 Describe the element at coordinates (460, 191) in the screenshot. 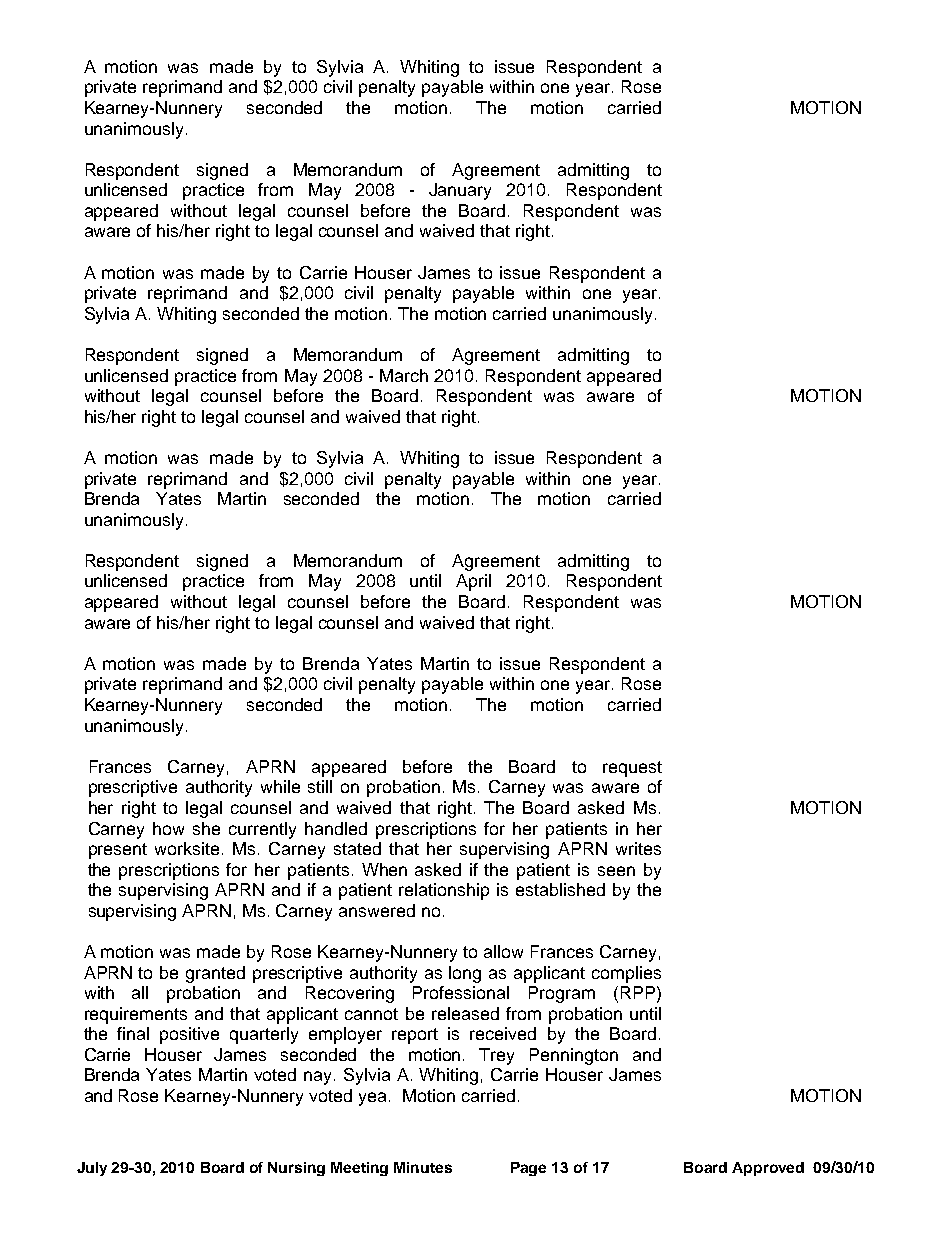

I see `January` at that location.
